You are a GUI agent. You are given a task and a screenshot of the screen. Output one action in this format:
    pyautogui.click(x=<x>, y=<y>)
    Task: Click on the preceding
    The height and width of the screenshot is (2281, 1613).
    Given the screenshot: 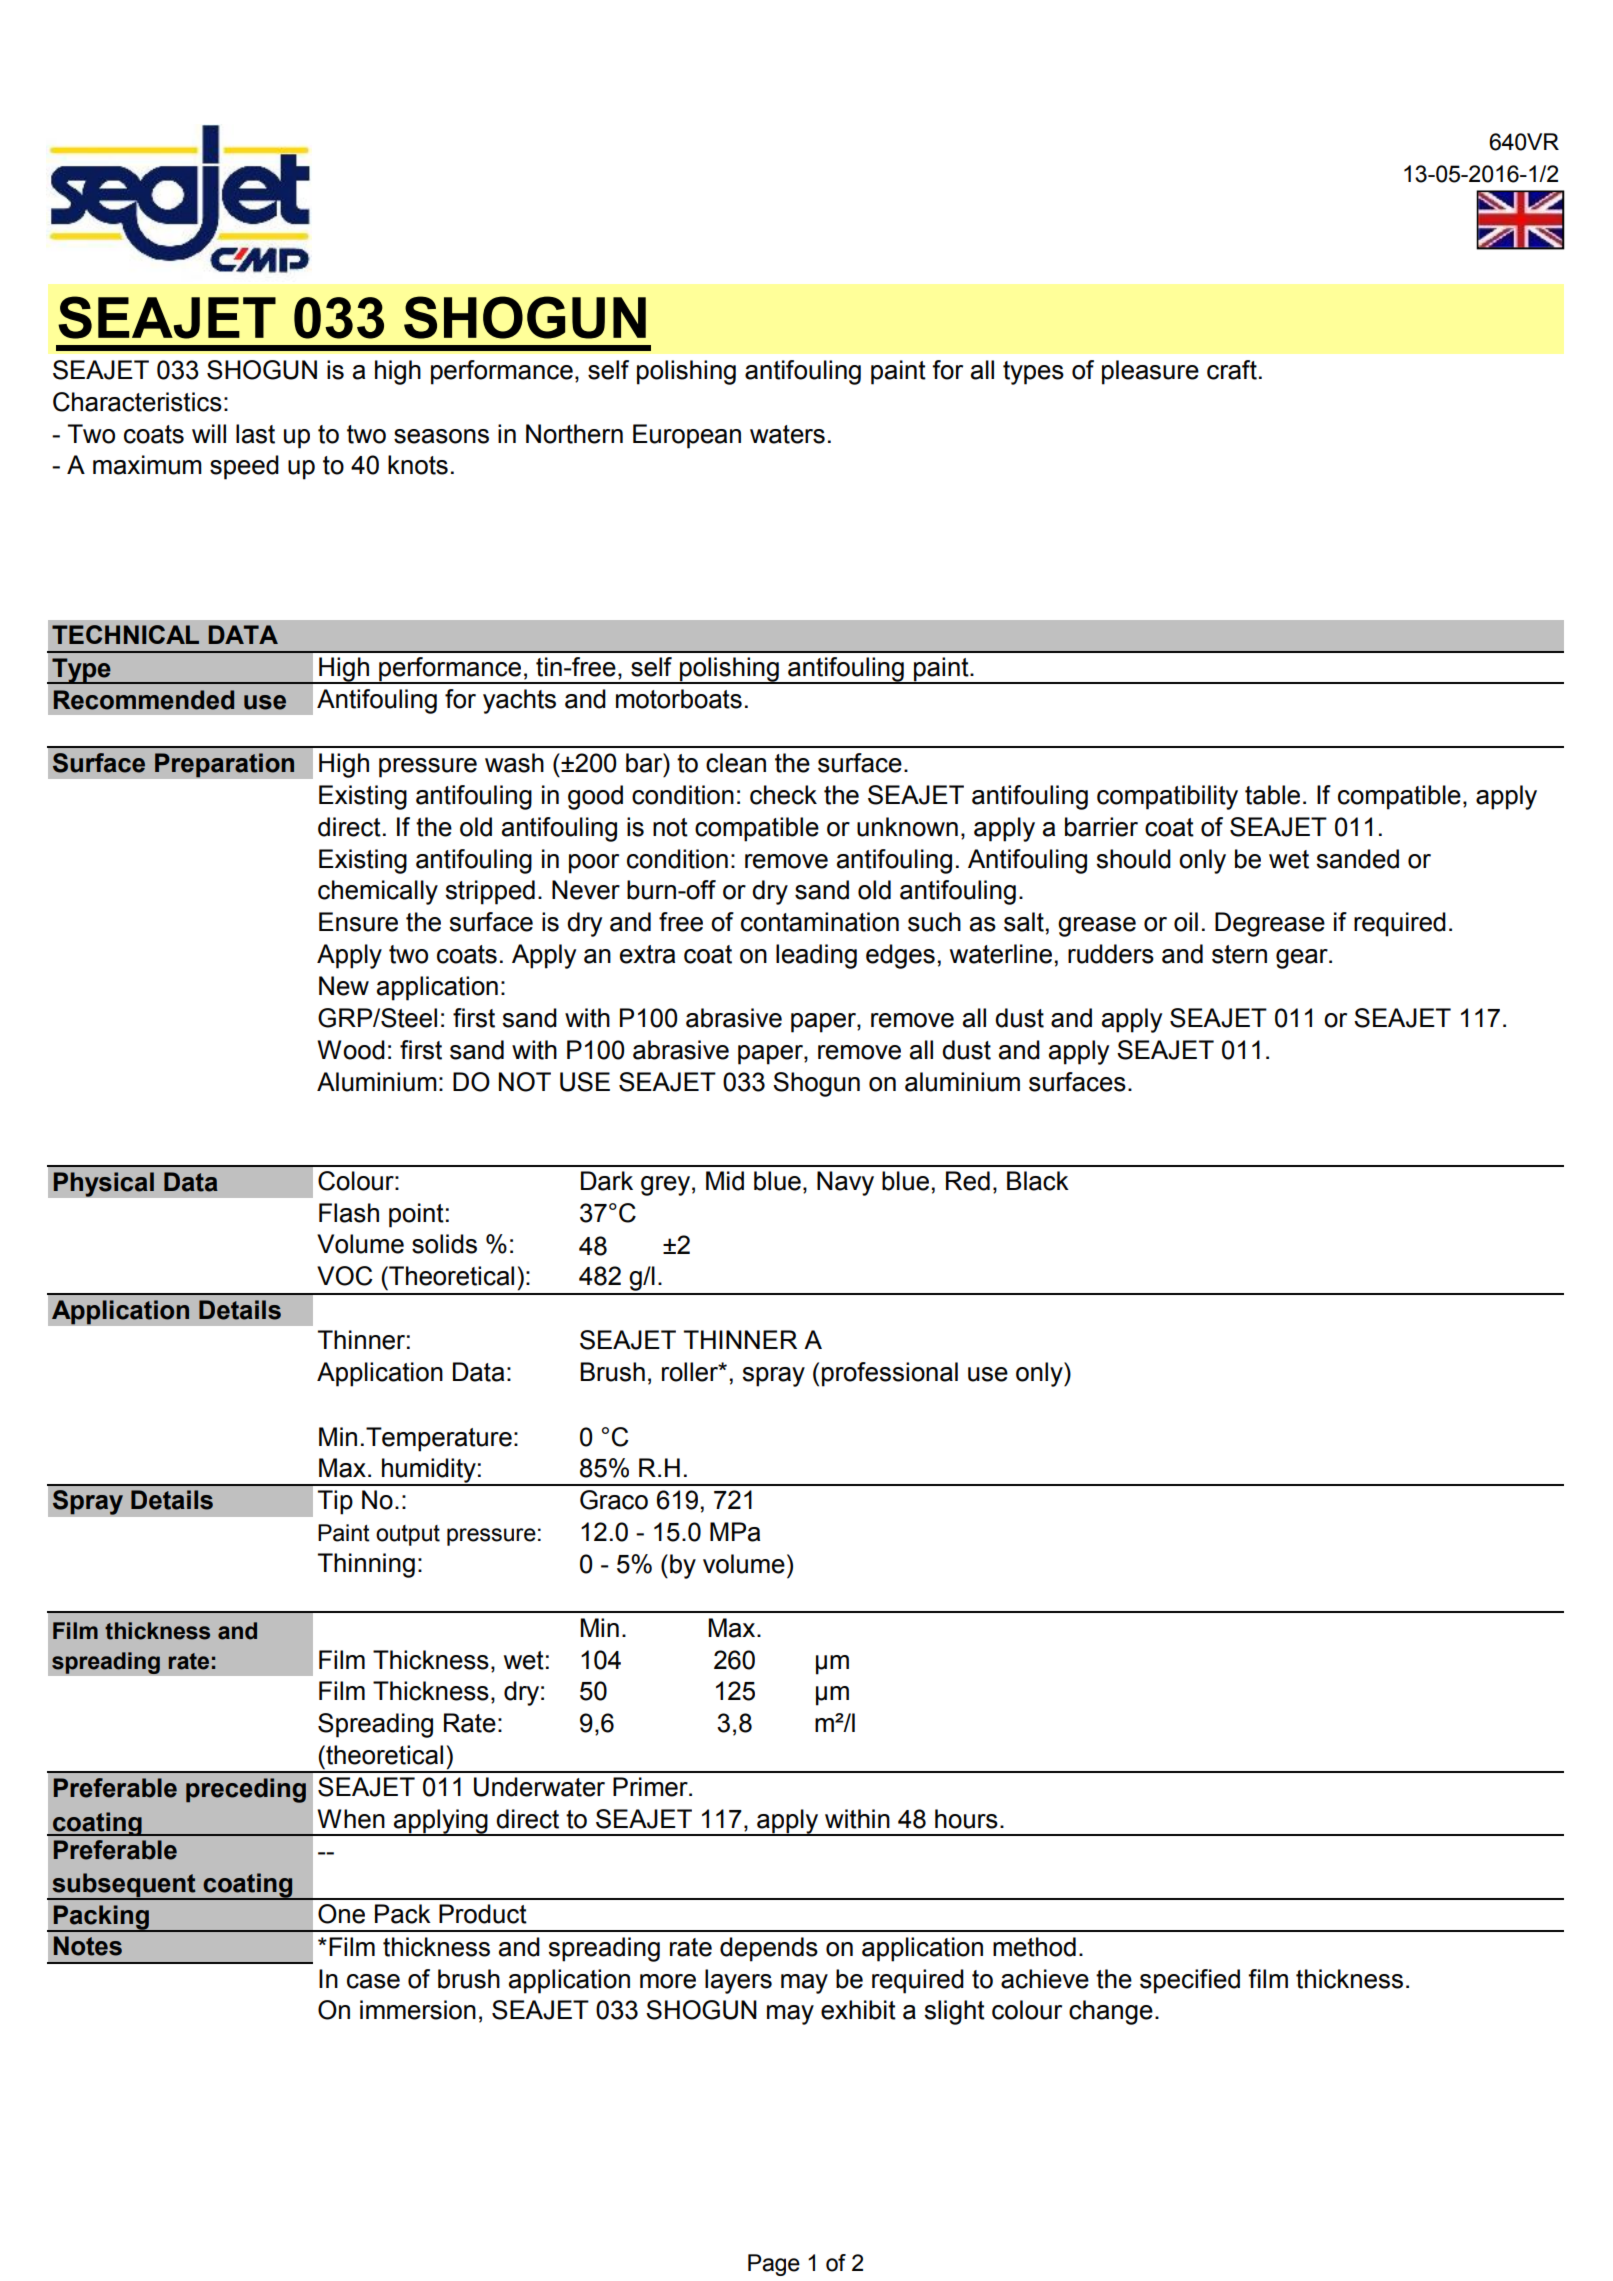 What is the action you would take?
    pyautogui.click(x=246, y=1790)
